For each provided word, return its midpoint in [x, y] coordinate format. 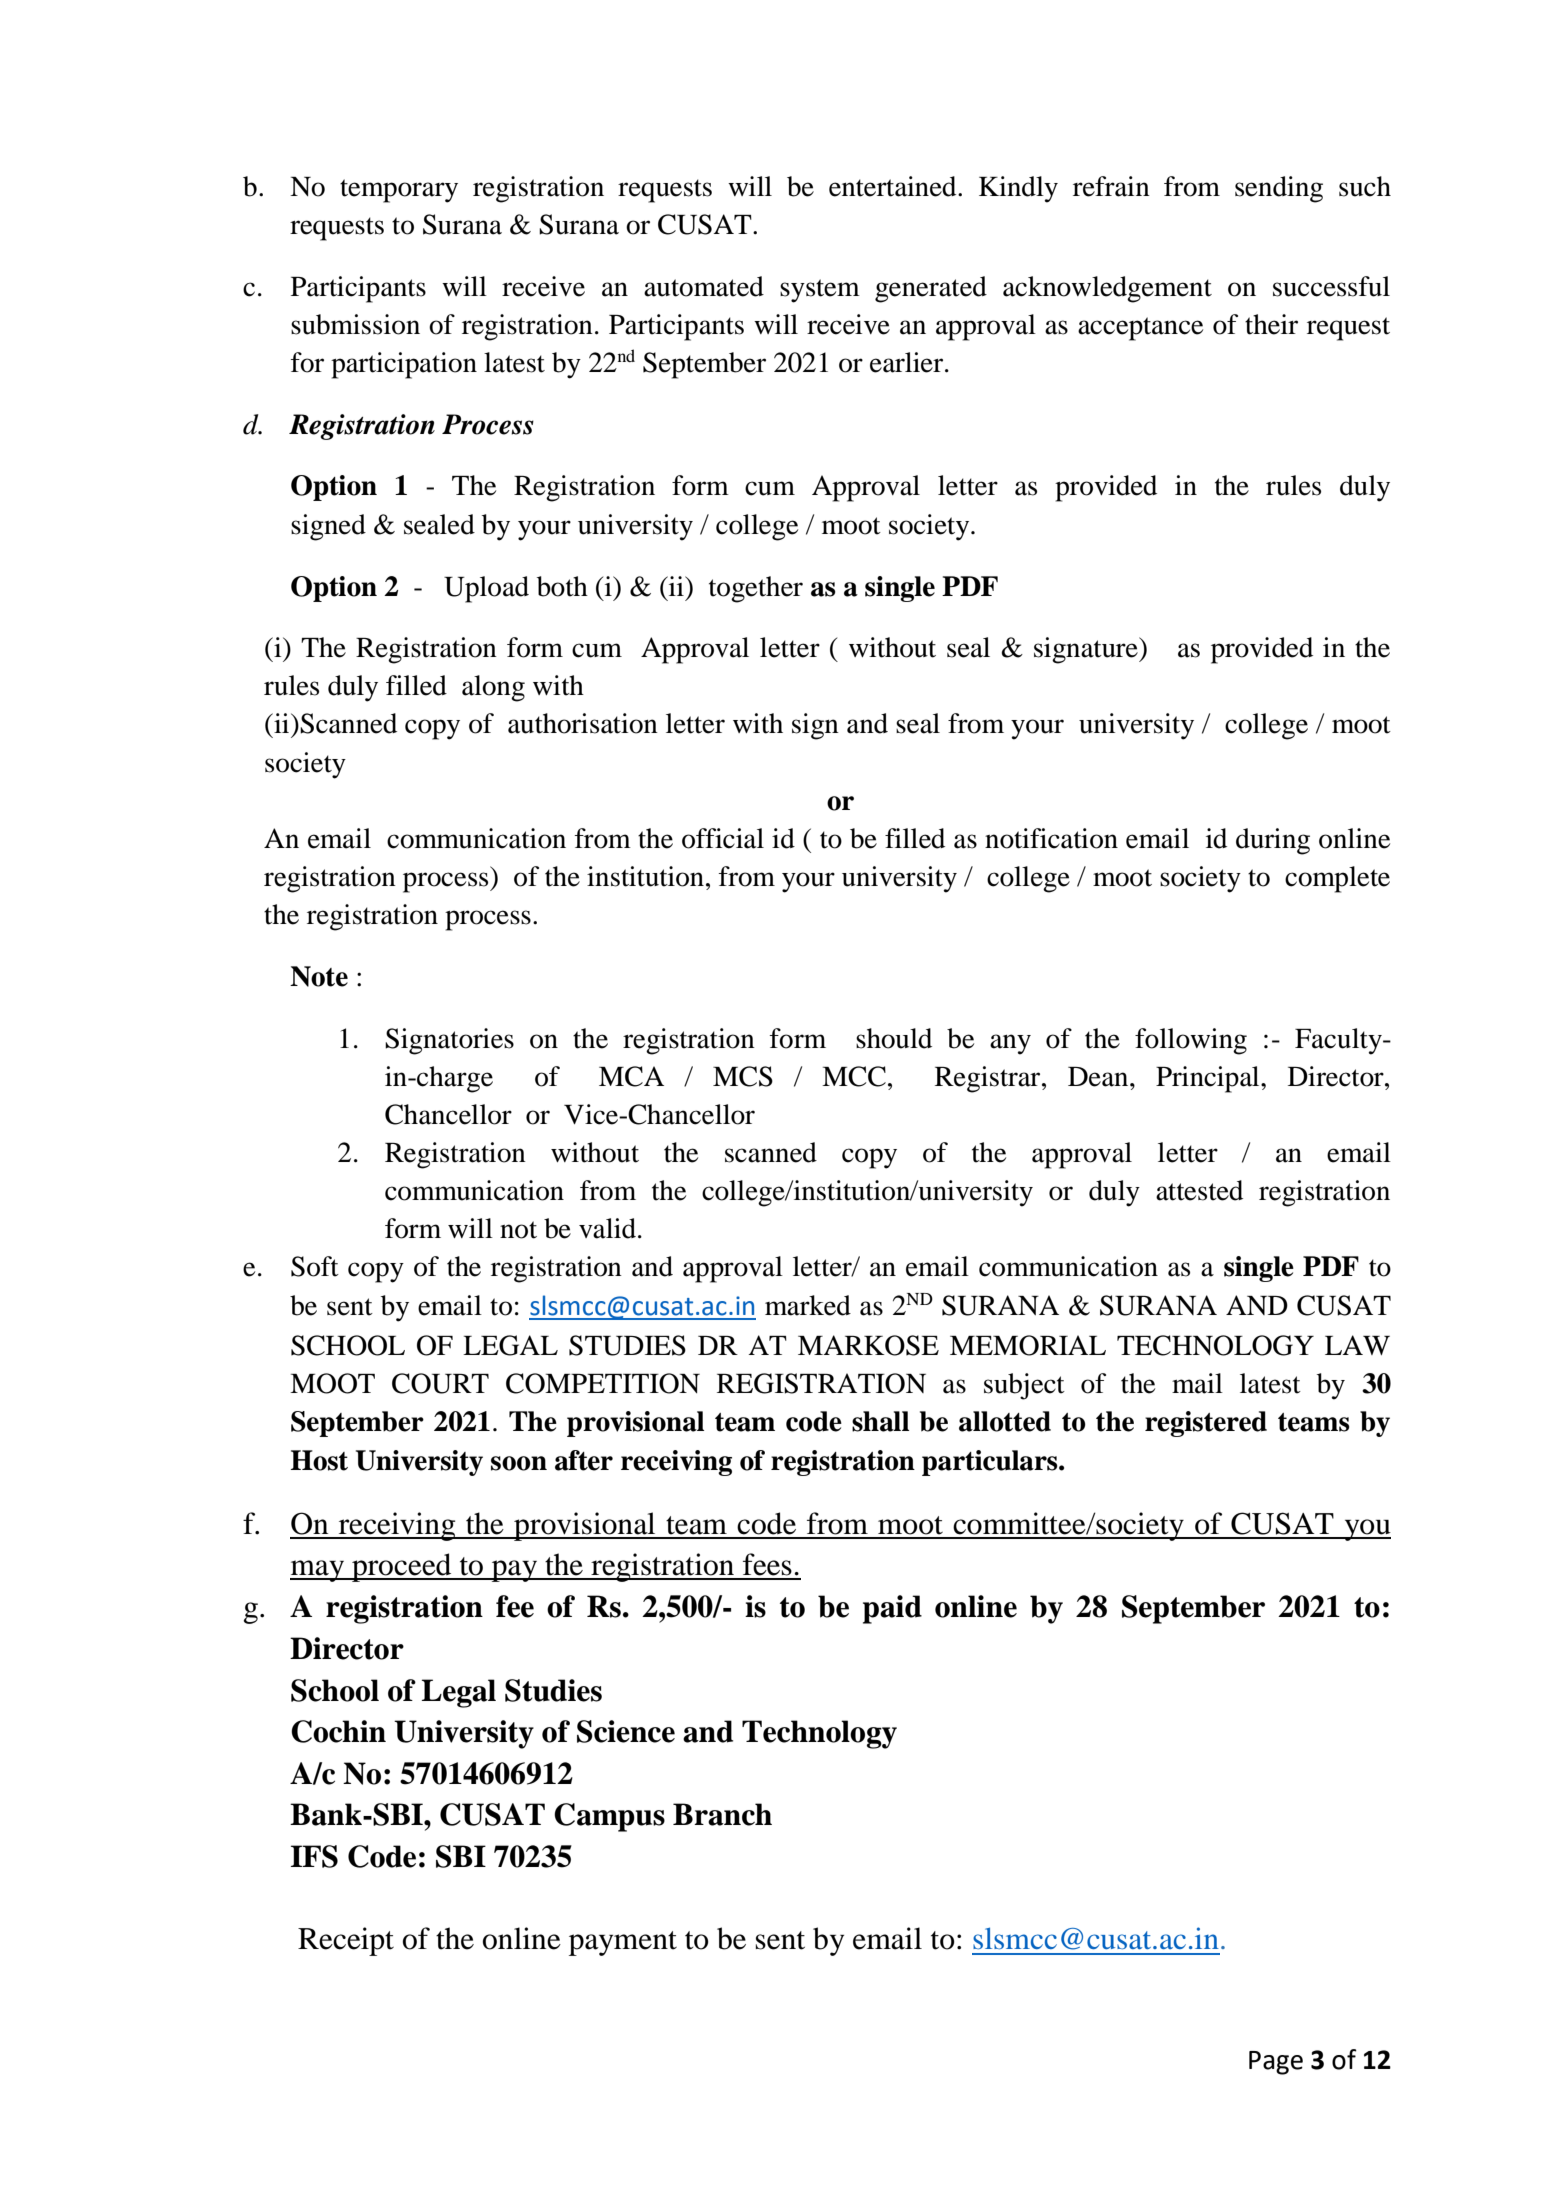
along [493, 688]
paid [892, 1609]
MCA [631, 1076]
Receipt [346, 1941]
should [894, 1038]
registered [1206, 1424]
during [1273, 841]
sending [1279, 189]
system [820, 291]
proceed [402, 1567]
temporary [399, 191]
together [756, 589]
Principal [1209, 1079]
